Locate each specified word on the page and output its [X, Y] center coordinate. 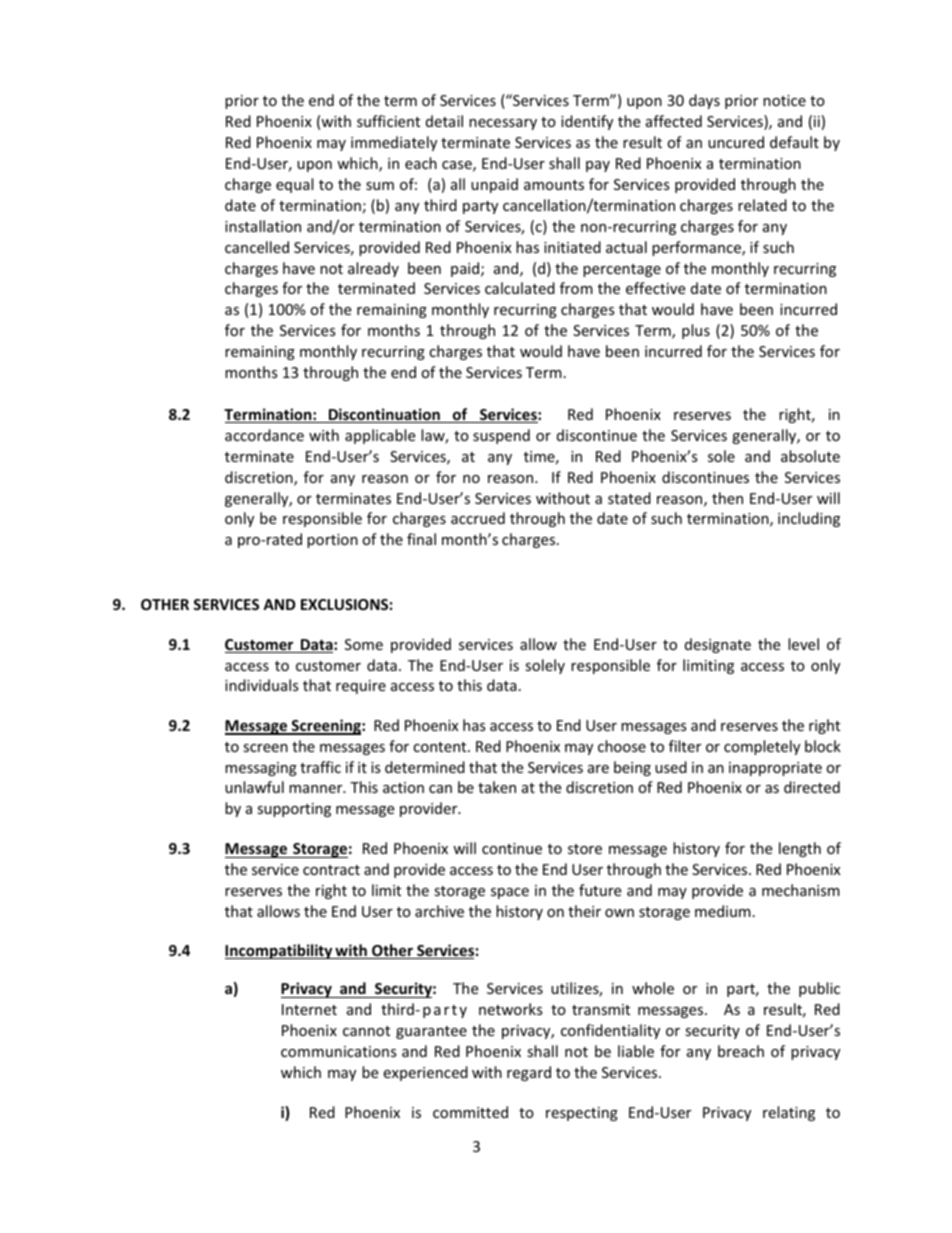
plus [696, 331]
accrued [478, 518]
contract [331, 870]
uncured [736, 142]
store [585, 849]
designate [718, 645]
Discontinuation [384, 415]
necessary [503, 124]
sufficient [388, 121]
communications [339, 1051]
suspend [501, 436]
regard [529, 1073]
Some [364, 644]
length [800, 849]
